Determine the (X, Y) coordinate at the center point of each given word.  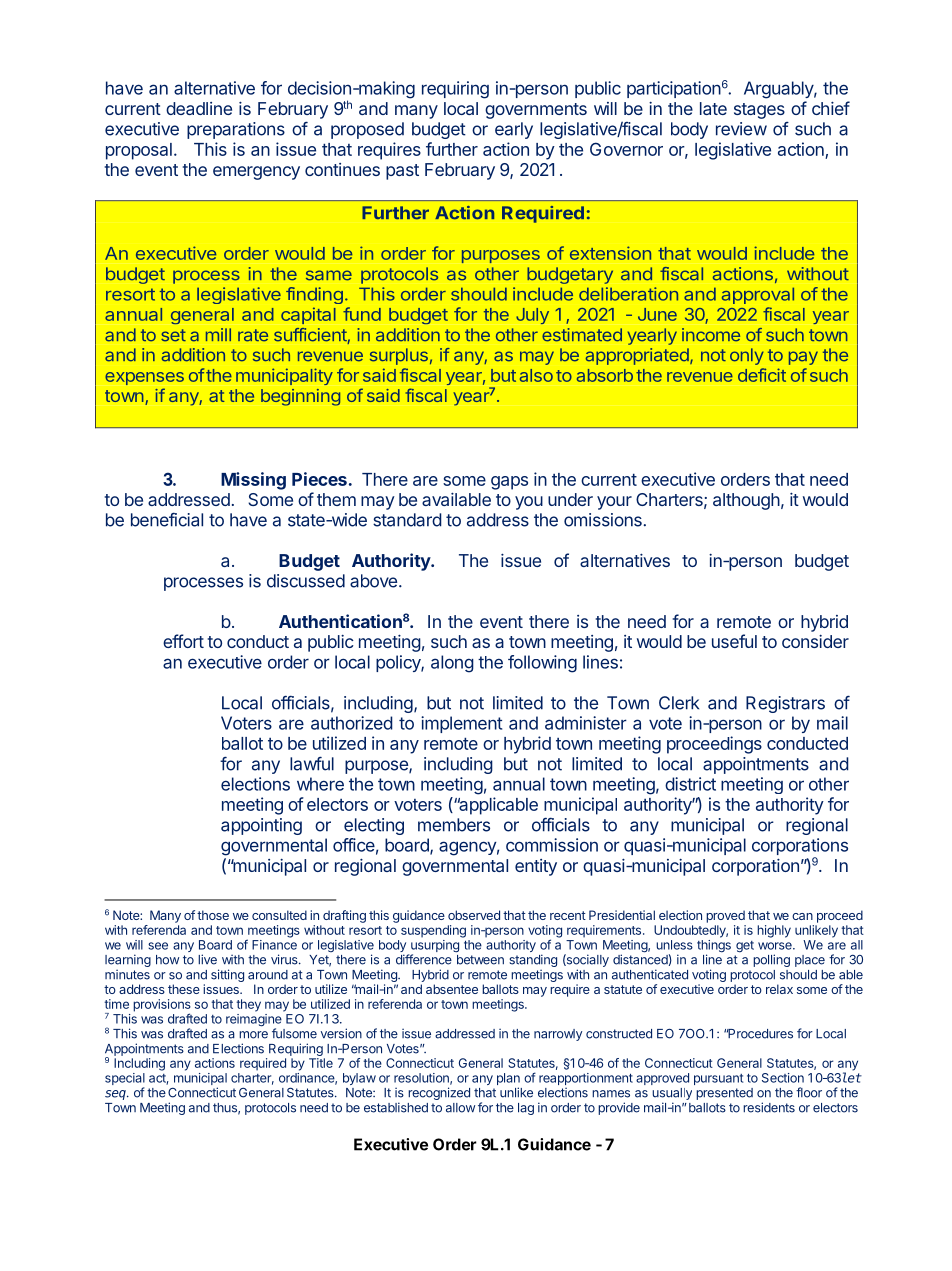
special (125, 1080)
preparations (236, 130)
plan (508, 1080)
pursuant (718, 1079)
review (741, 129)
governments (536, 111)
